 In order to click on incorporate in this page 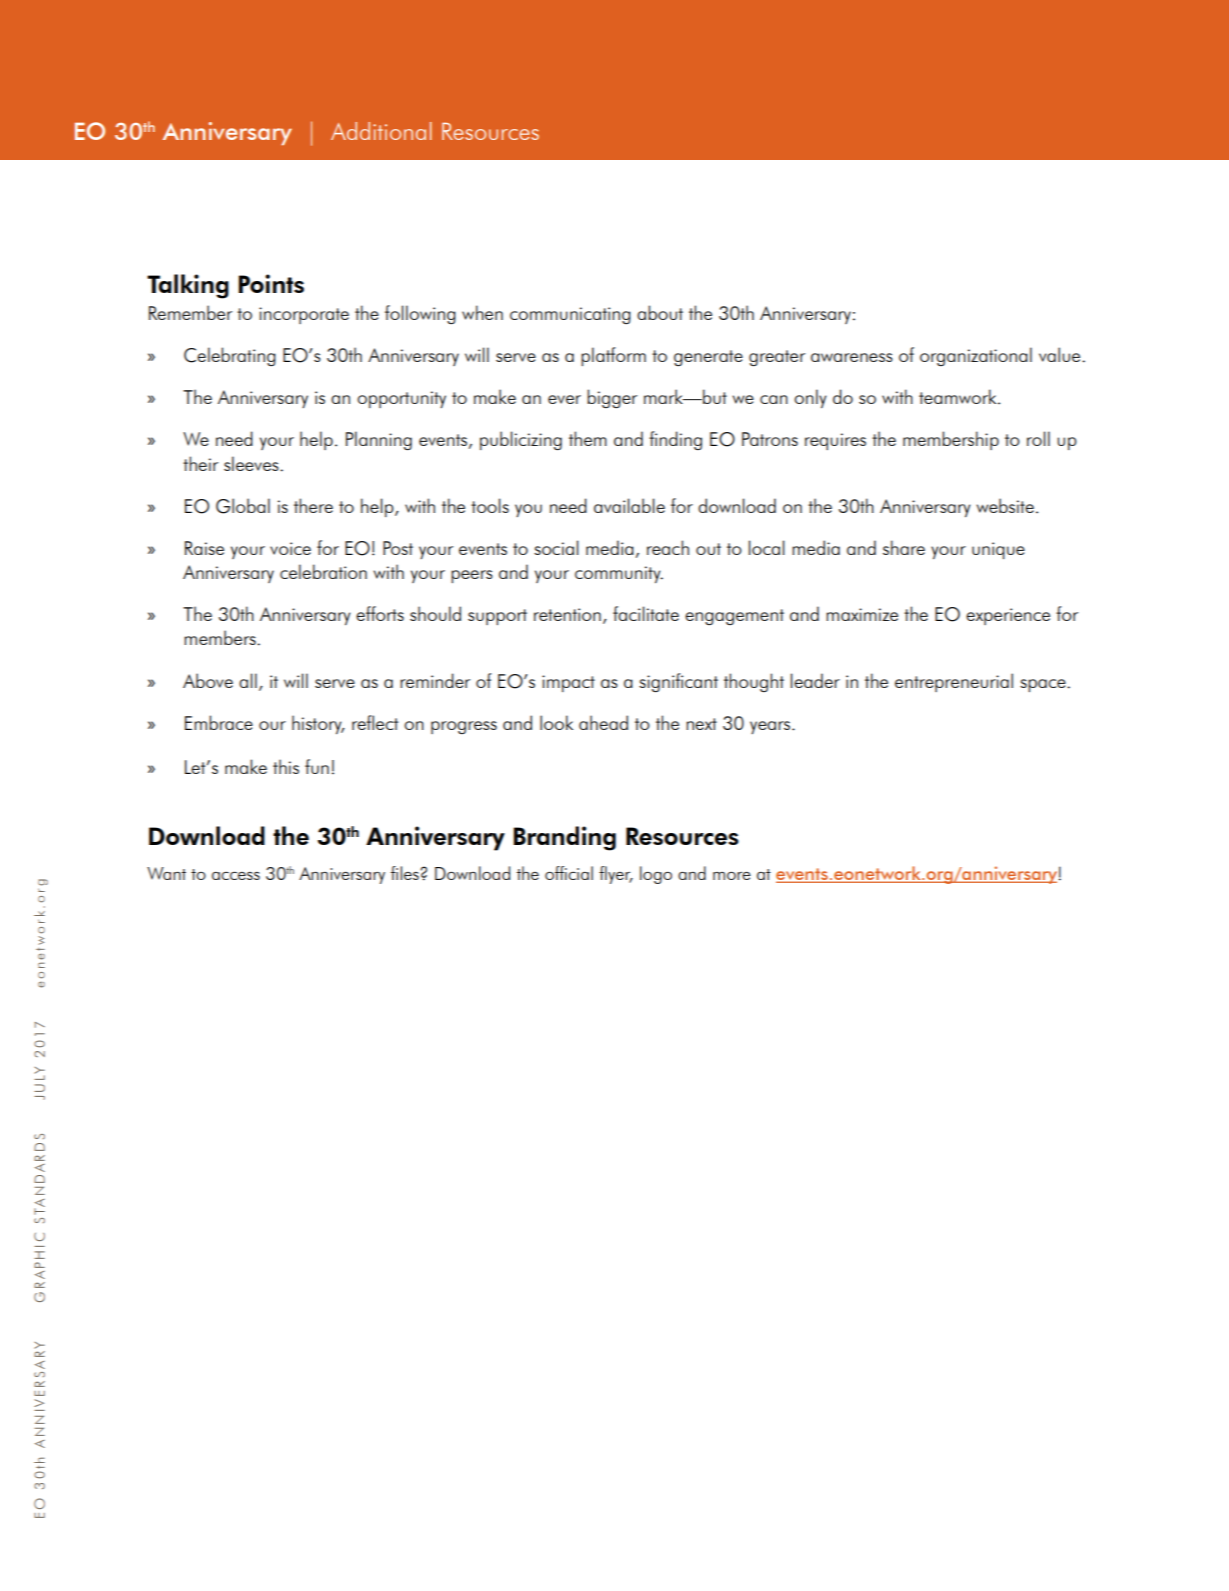, I will do `click(304, 315)`.
